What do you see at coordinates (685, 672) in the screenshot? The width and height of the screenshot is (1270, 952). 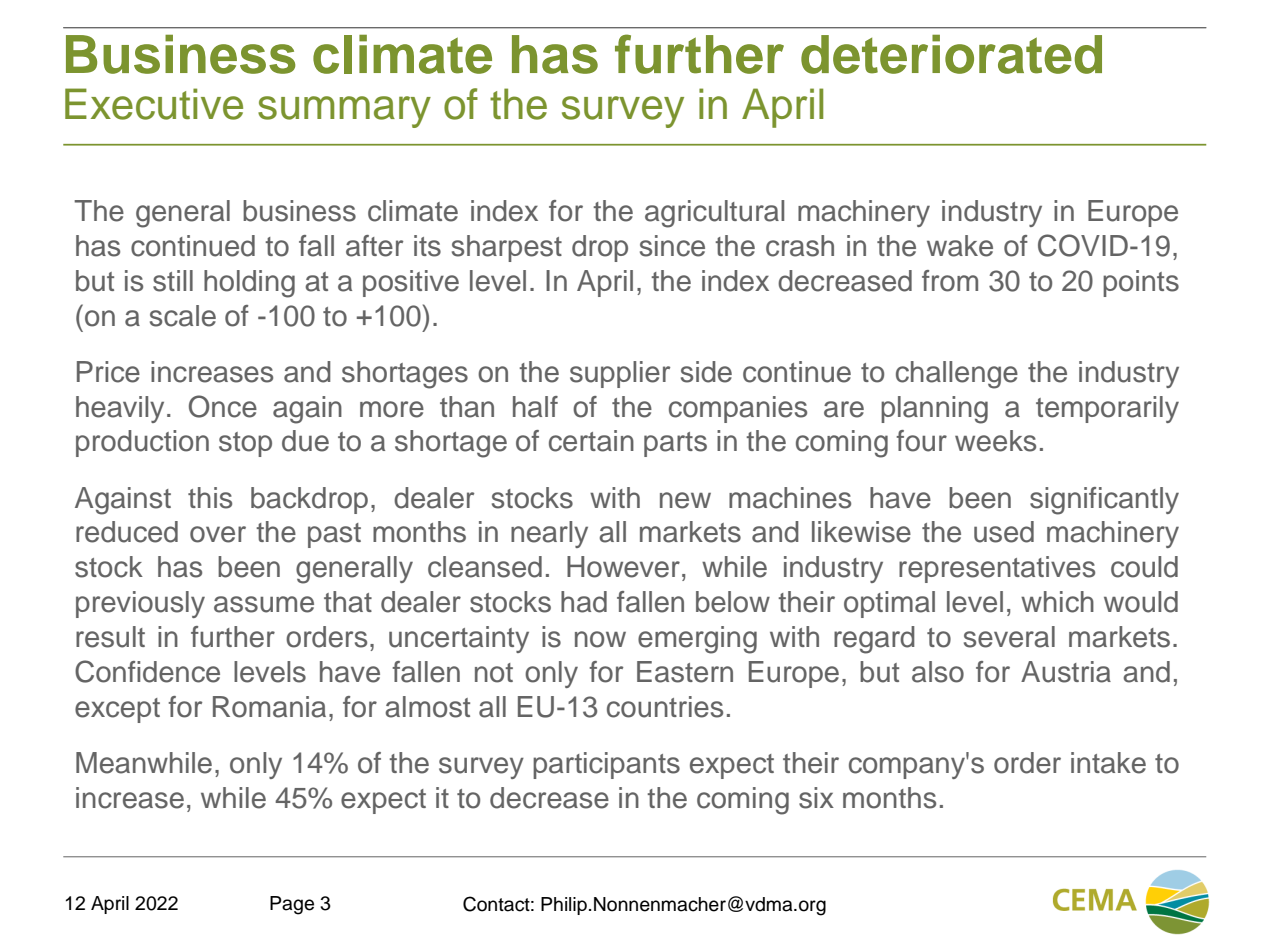 I see `Eastern` at bounding box center [685, 672].
